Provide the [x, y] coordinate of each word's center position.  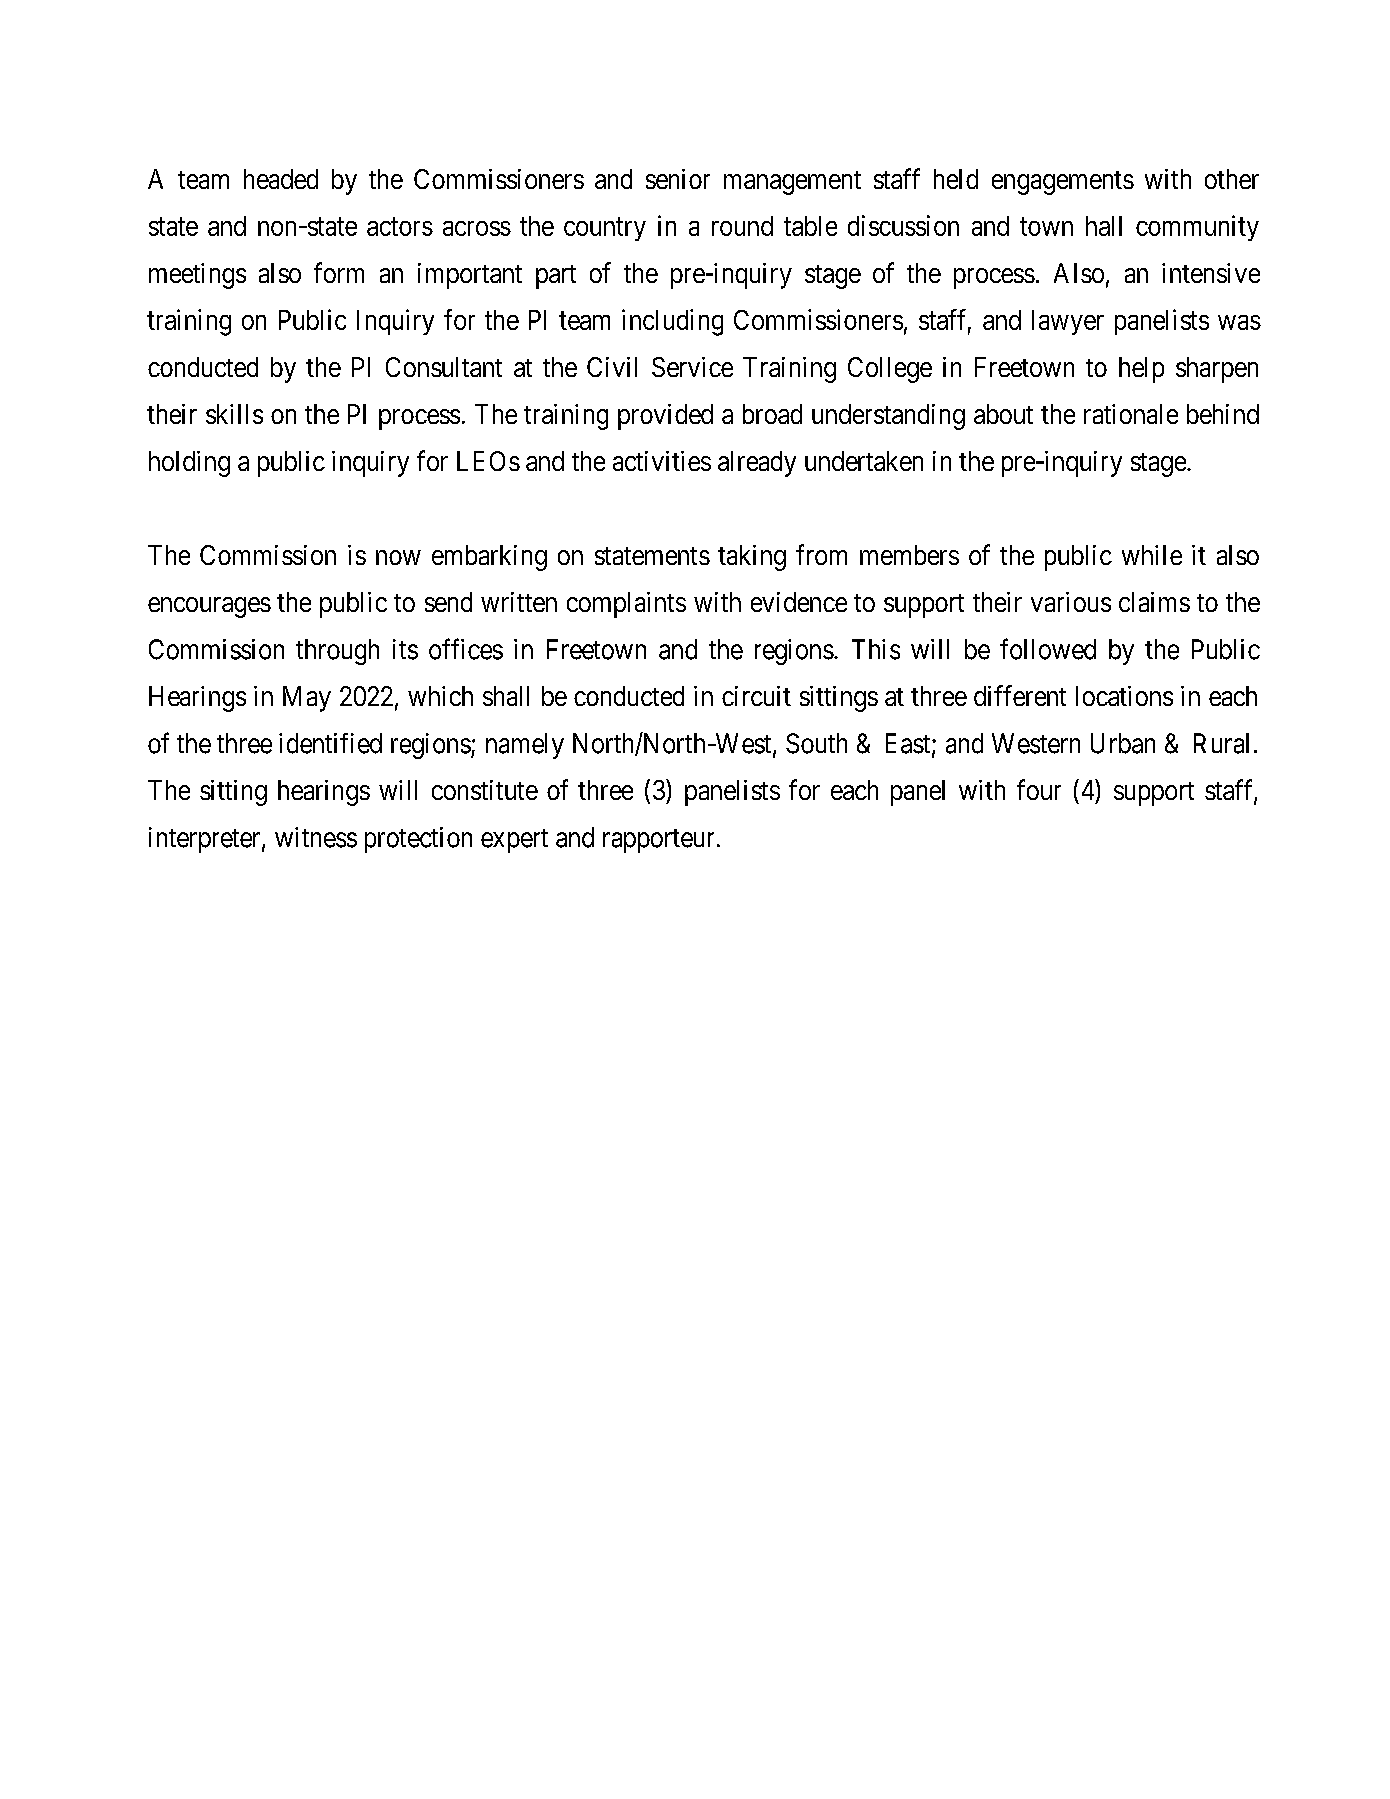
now [398, 557]
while [1152, 555]
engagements [1063, 183]
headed [281, 179]
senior [678, 179]
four [1039, 789]
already [757, 464]
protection [418, 840]
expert [514, 841]
